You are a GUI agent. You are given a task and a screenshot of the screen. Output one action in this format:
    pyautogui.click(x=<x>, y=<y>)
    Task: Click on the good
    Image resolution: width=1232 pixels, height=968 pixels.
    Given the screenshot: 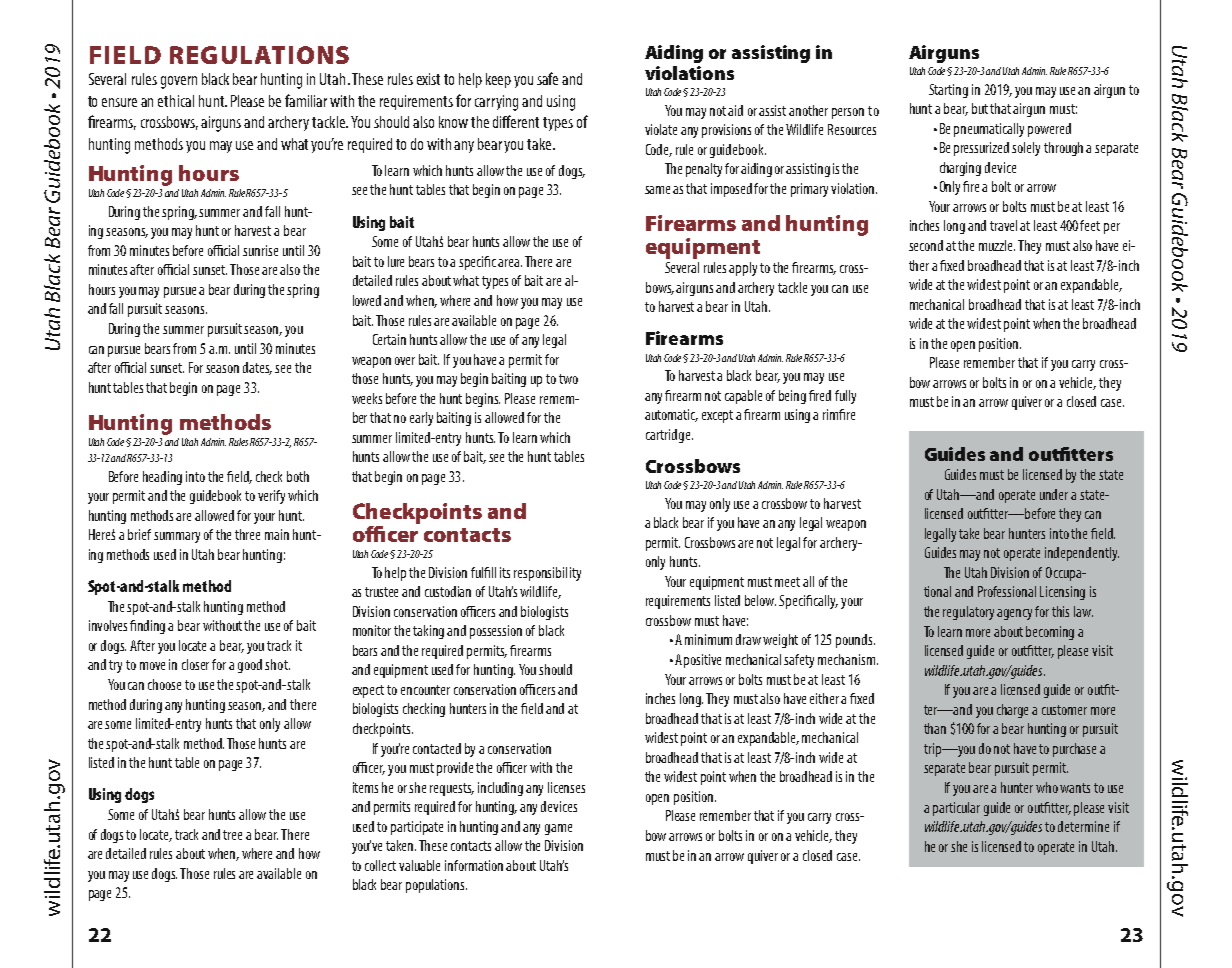 What is the action you would take?
    pyautogui.click(x=250, y=666)
